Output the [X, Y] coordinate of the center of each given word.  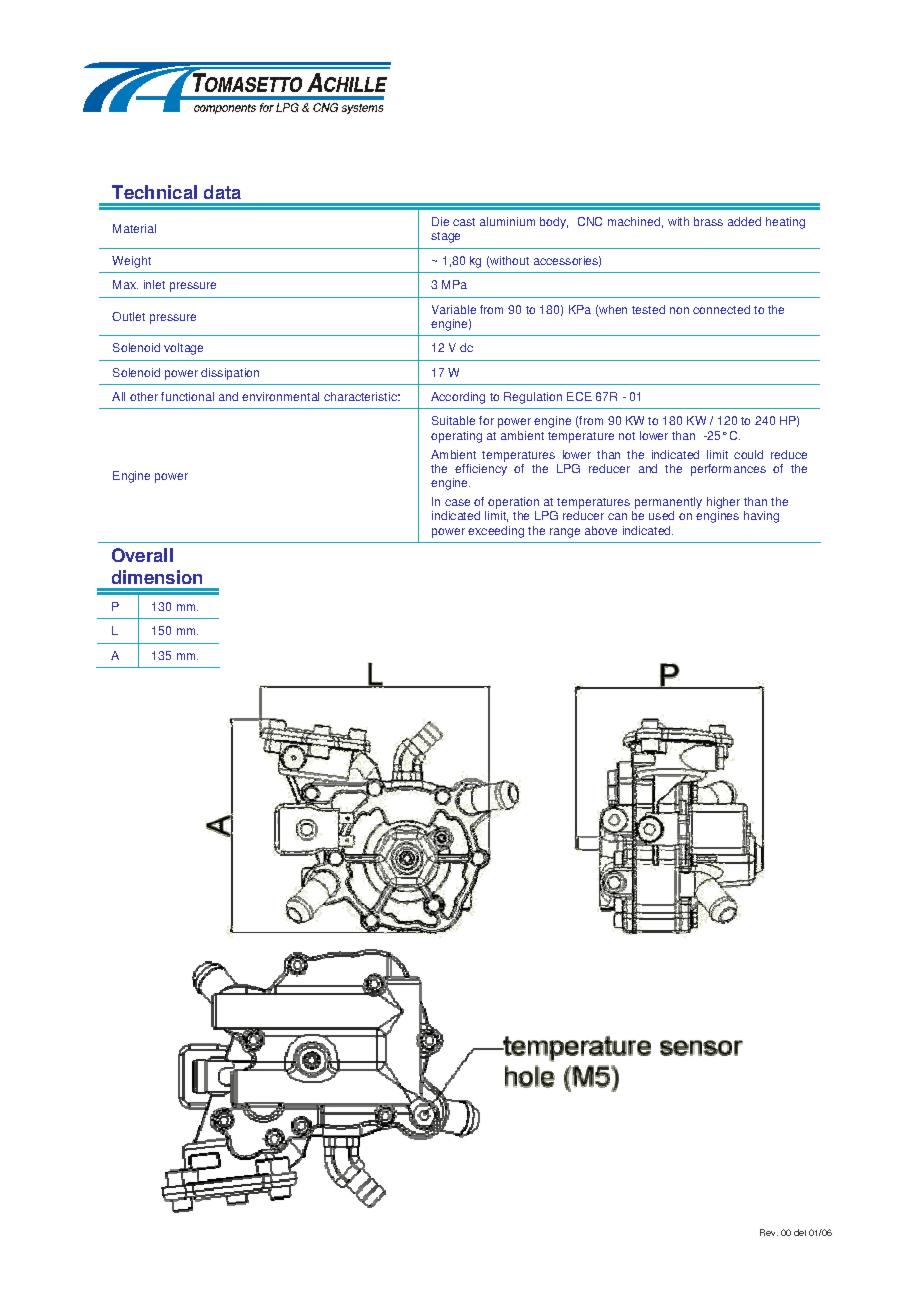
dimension [157, 577]
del [800, 1232]
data [222, 192]
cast [464, 222]
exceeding [496, 532]
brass [708, 221]
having [761, 517]
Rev [769, 1232]
